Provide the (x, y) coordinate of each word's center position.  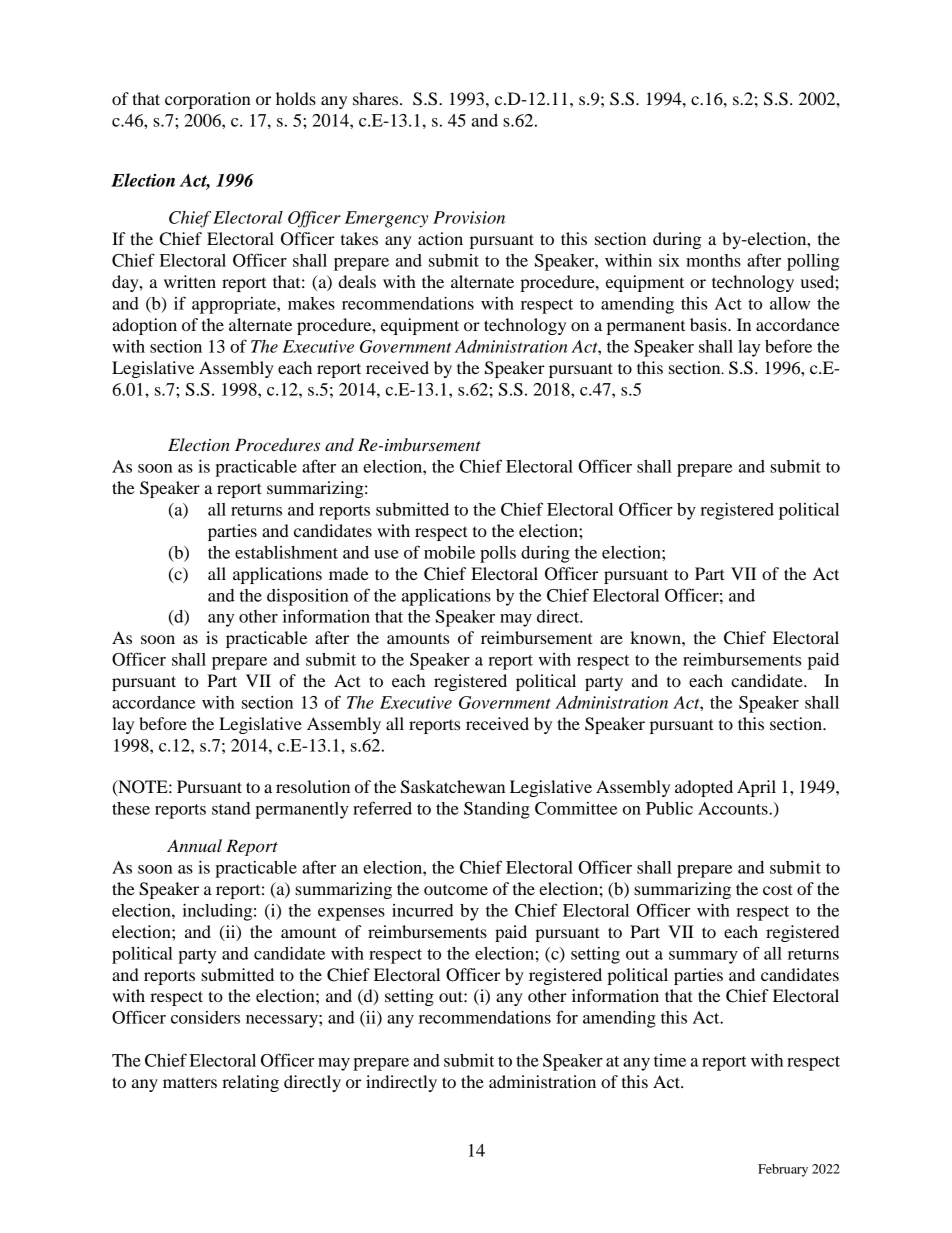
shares (377, 98)
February (783, 1170)
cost (778, 889)
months (713, 260)
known (656, 637)
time (670, 1060)
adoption (144, 326)
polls (498, 554)
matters (190, 1082)
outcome (456, 889)
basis (709, 324)
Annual (194, 845)
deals (357, 281)
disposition (308, 597)
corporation (208, 100)
